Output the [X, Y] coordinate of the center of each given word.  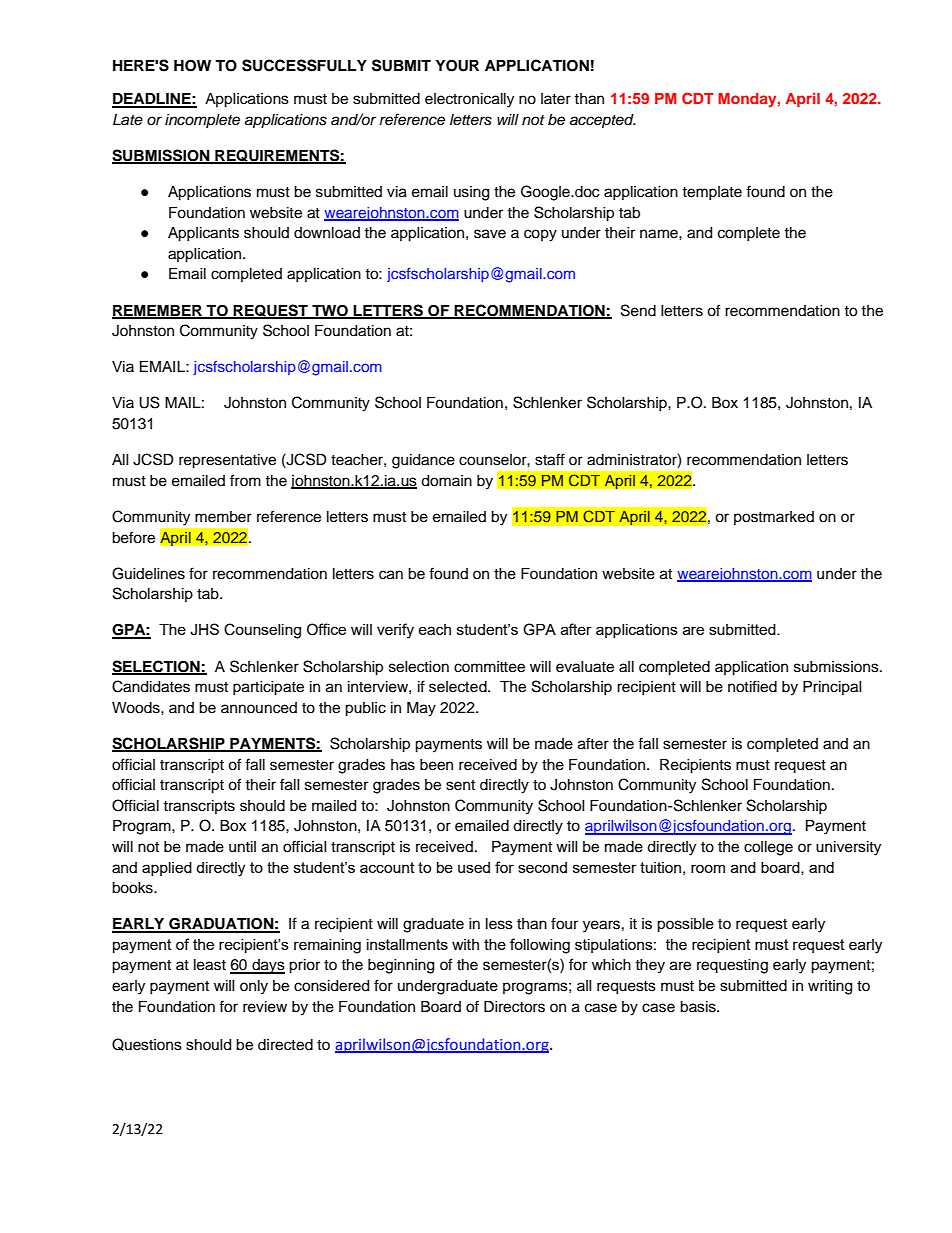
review [265, 1007]
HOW [192, 66]
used [474, 867]
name [660, 234]
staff [550, 459]
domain [446, 481]
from [245, 480]
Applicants [203, 234]
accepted [603, 121]
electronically [469, 100]
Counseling [262, 631]
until [242, 847]
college [768, 848]
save [490, 234]
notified [752, 686]
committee [489, 667]
